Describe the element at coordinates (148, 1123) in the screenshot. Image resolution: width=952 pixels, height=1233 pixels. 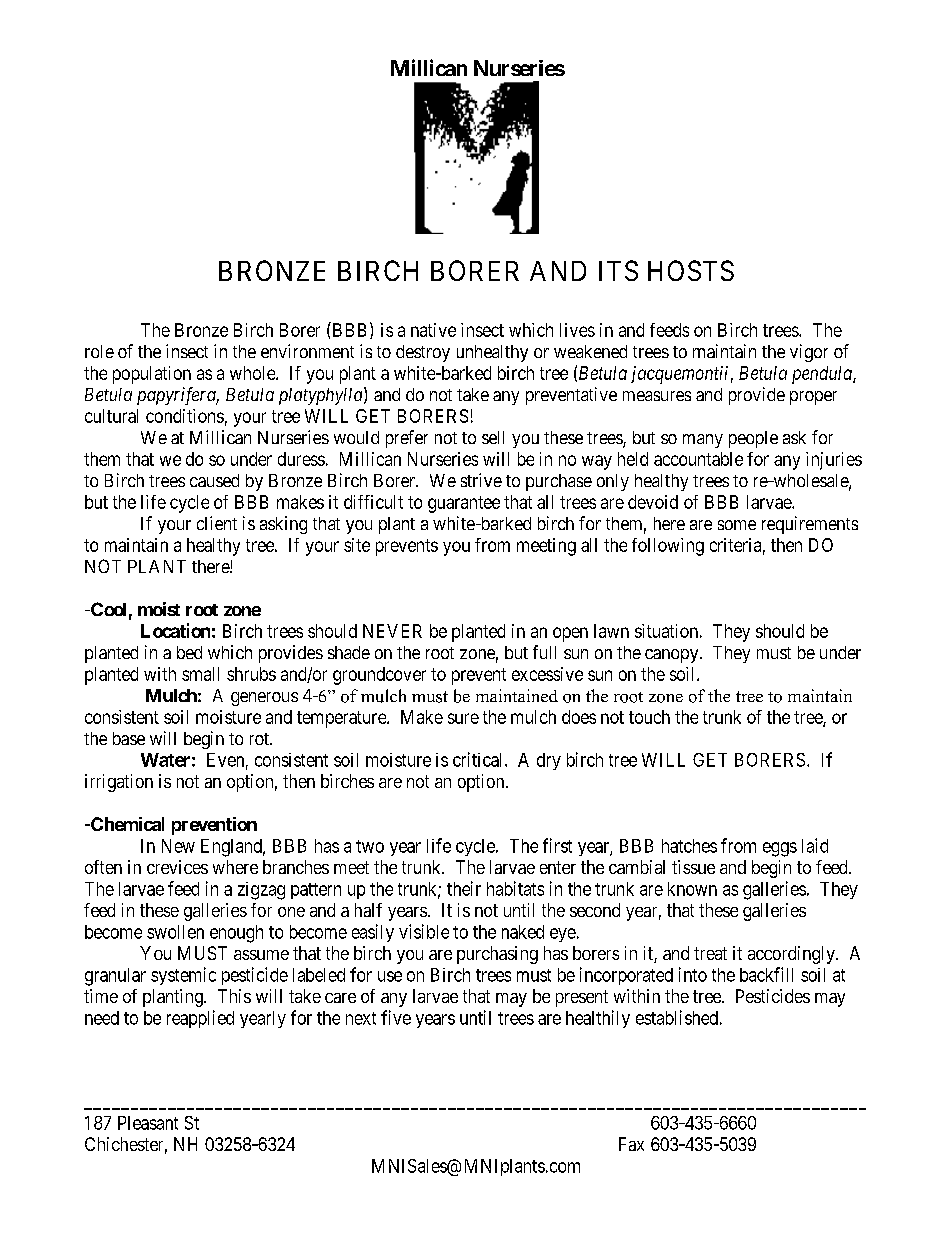
I see `Pleasant` at that location.
